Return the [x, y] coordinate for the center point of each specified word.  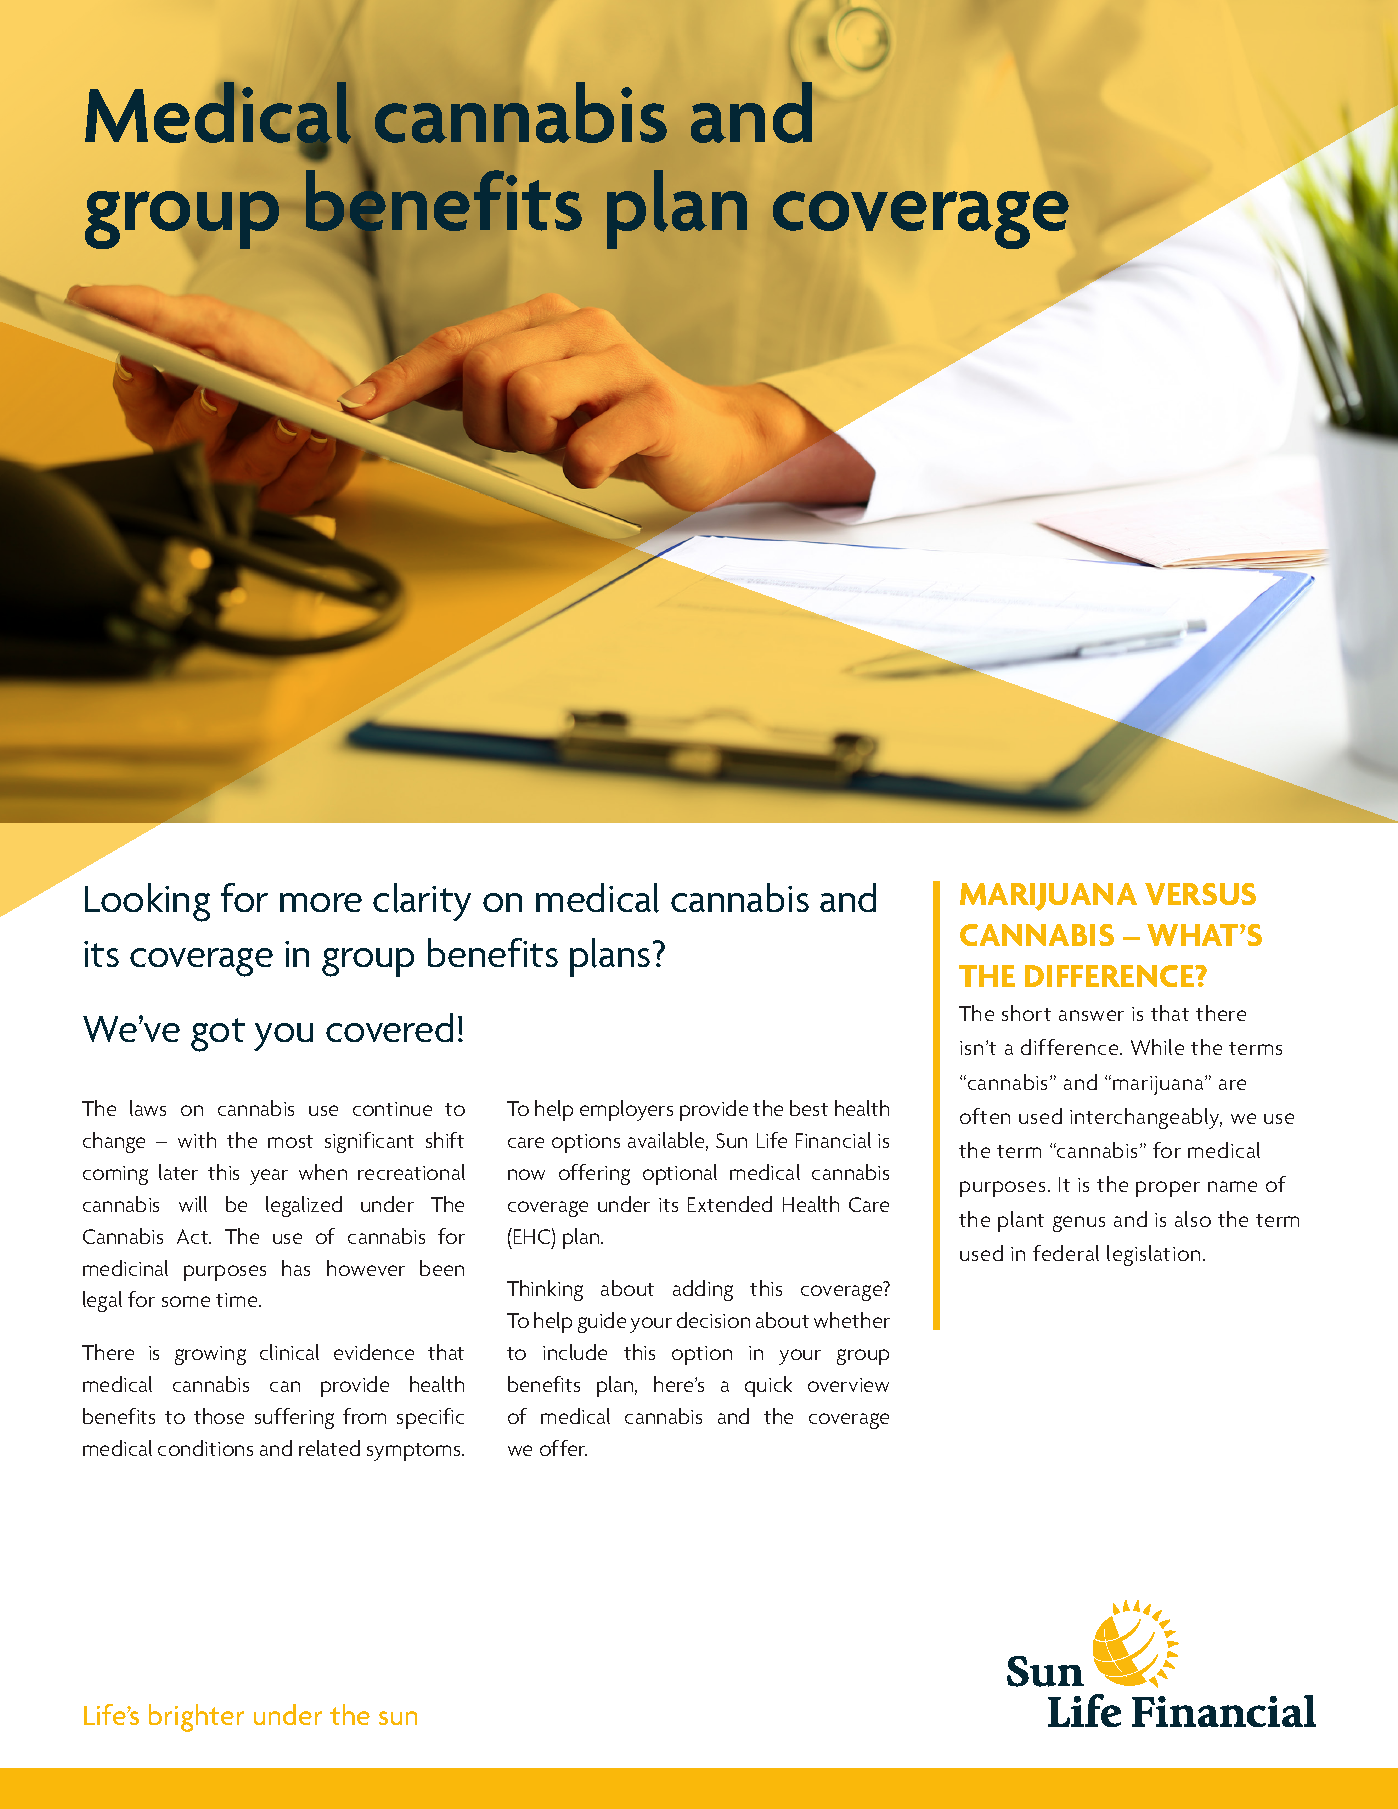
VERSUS [1200, 894]
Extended [730, 1204]
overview [848, 1385]
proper [1168, 1189]
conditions [205, 1448]
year [269, 1177]
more [321, 902]
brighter [196, 1718]
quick [768, 1386]
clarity [422, 902]
